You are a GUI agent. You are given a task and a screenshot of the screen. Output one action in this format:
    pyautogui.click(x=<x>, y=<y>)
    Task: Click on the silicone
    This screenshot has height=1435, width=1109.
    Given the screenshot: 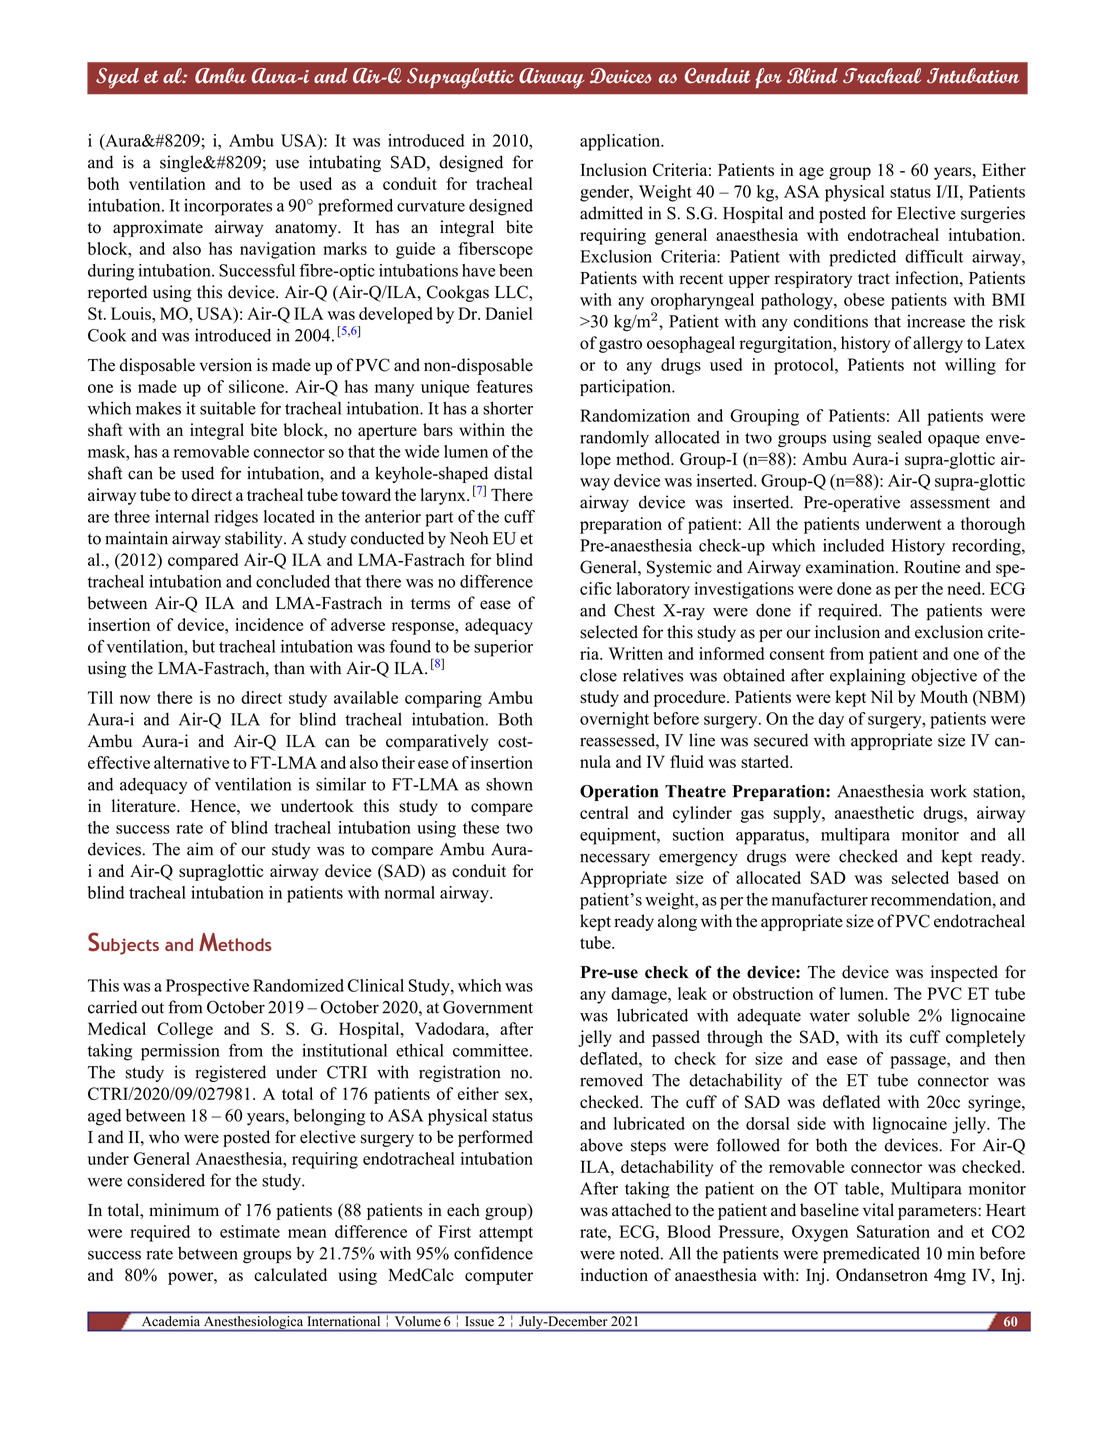 What is the action you would take?
    pyautogui.click(x=257, y=386)
